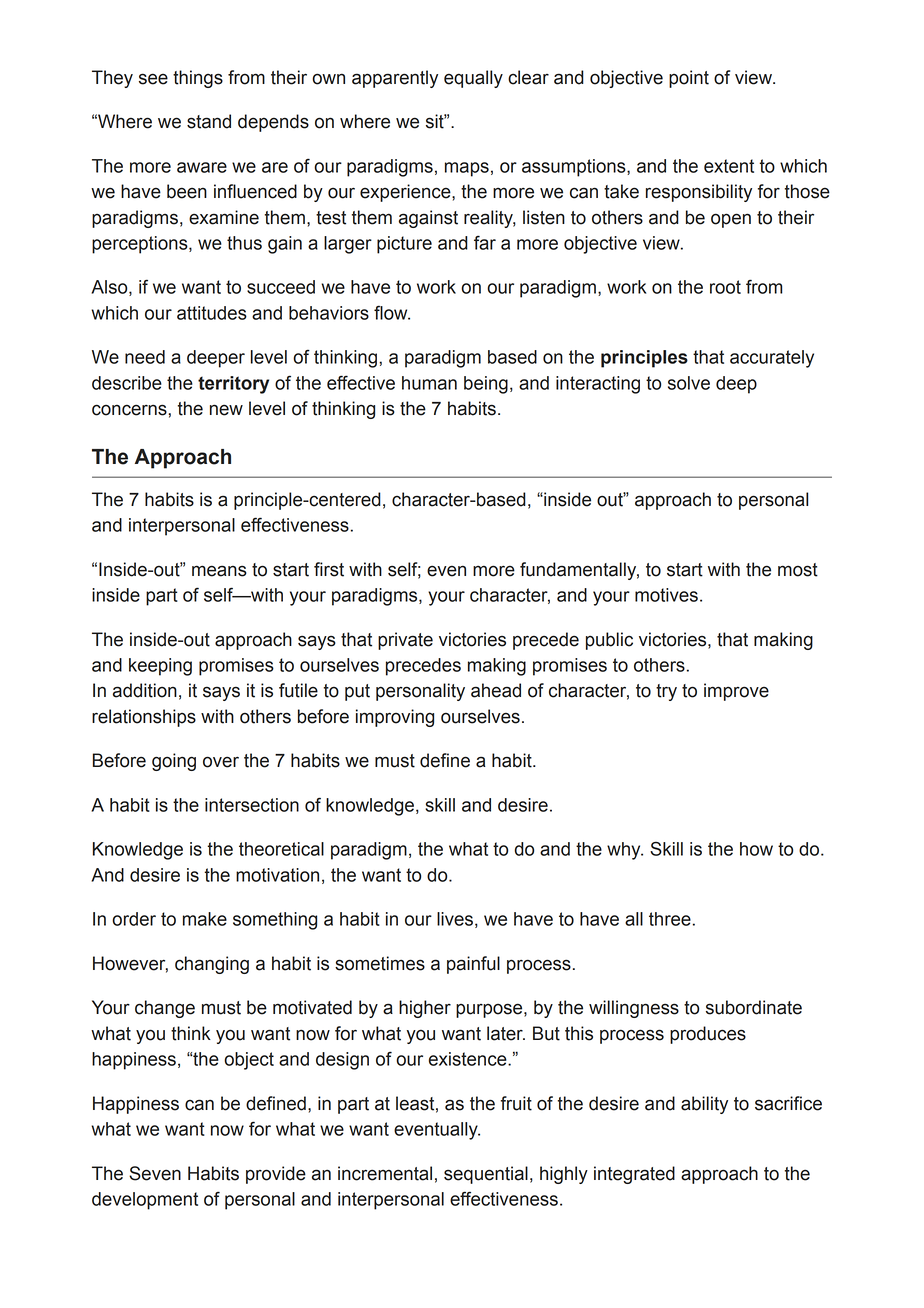 The width and height of the screenshot is (924, 1308). What do you see at coordinates (473, 79) in the screenshot?
I see `equally` at bounding box center [473, 79].
